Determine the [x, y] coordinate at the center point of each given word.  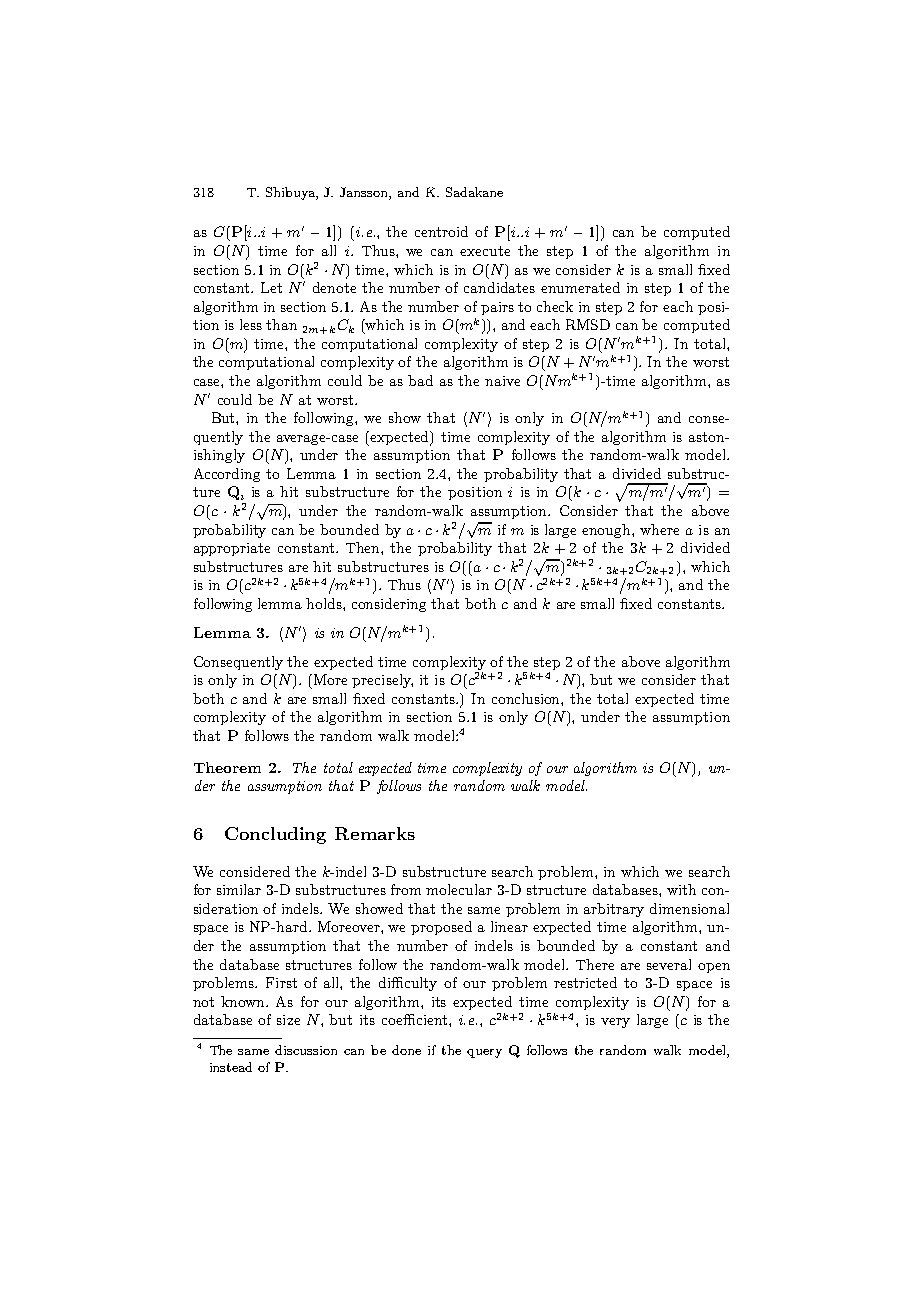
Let [271, 287]
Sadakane [474, 192]
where [659, 529]
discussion [306, 1050]
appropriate [232, 549]
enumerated [580, 287]
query [484, 1053]
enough [607, 531]
